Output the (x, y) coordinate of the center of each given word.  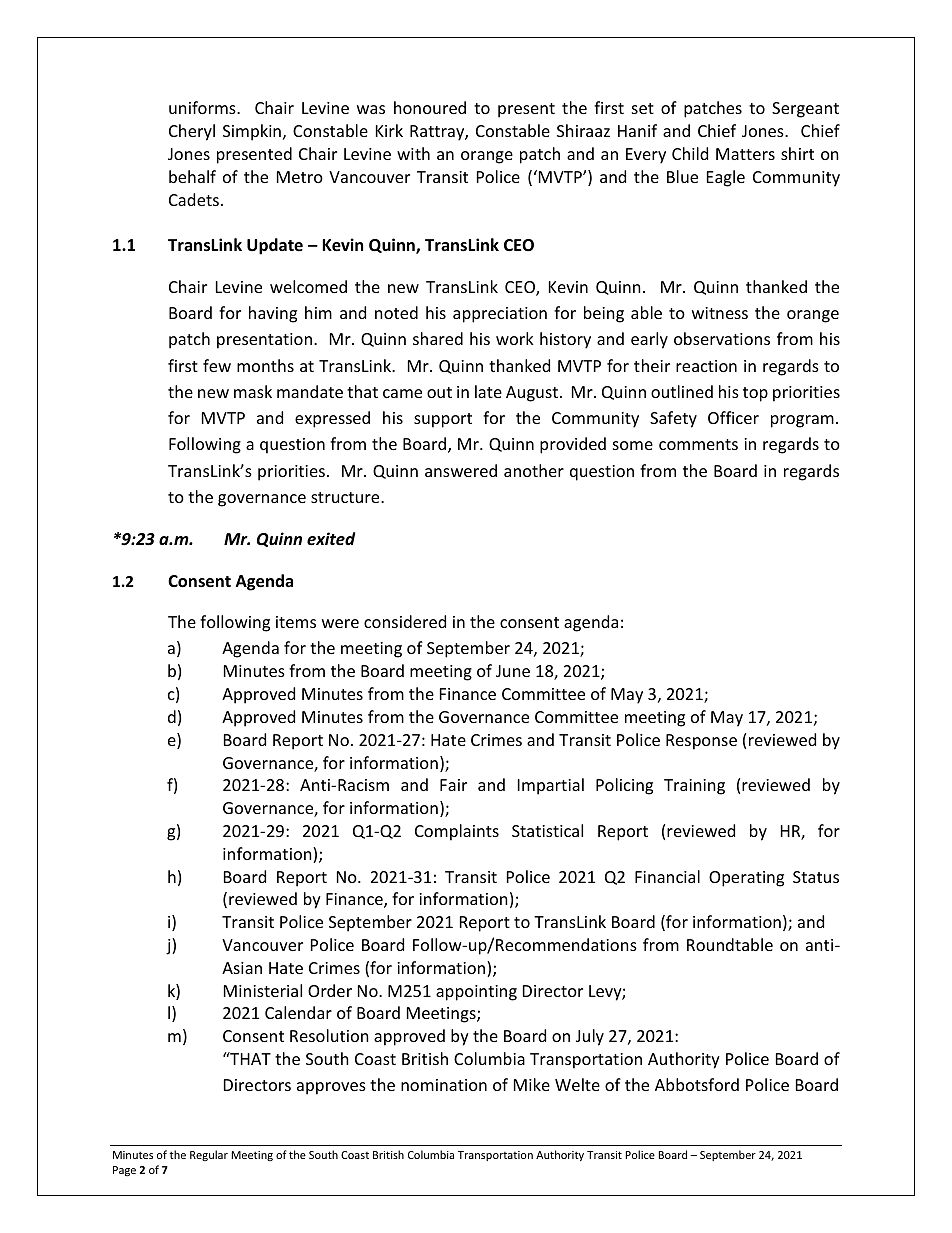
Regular (209, 1155)
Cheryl (192, 132)
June (513, 671)
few (217, 365)
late (488, 391)
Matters (745, 154)
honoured (430, 107)
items (296, 622)
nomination (444, 1085)
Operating (746, 879)
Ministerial (263, 990)
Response (701, 742)
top (755, 394)
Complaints (457, 832)
